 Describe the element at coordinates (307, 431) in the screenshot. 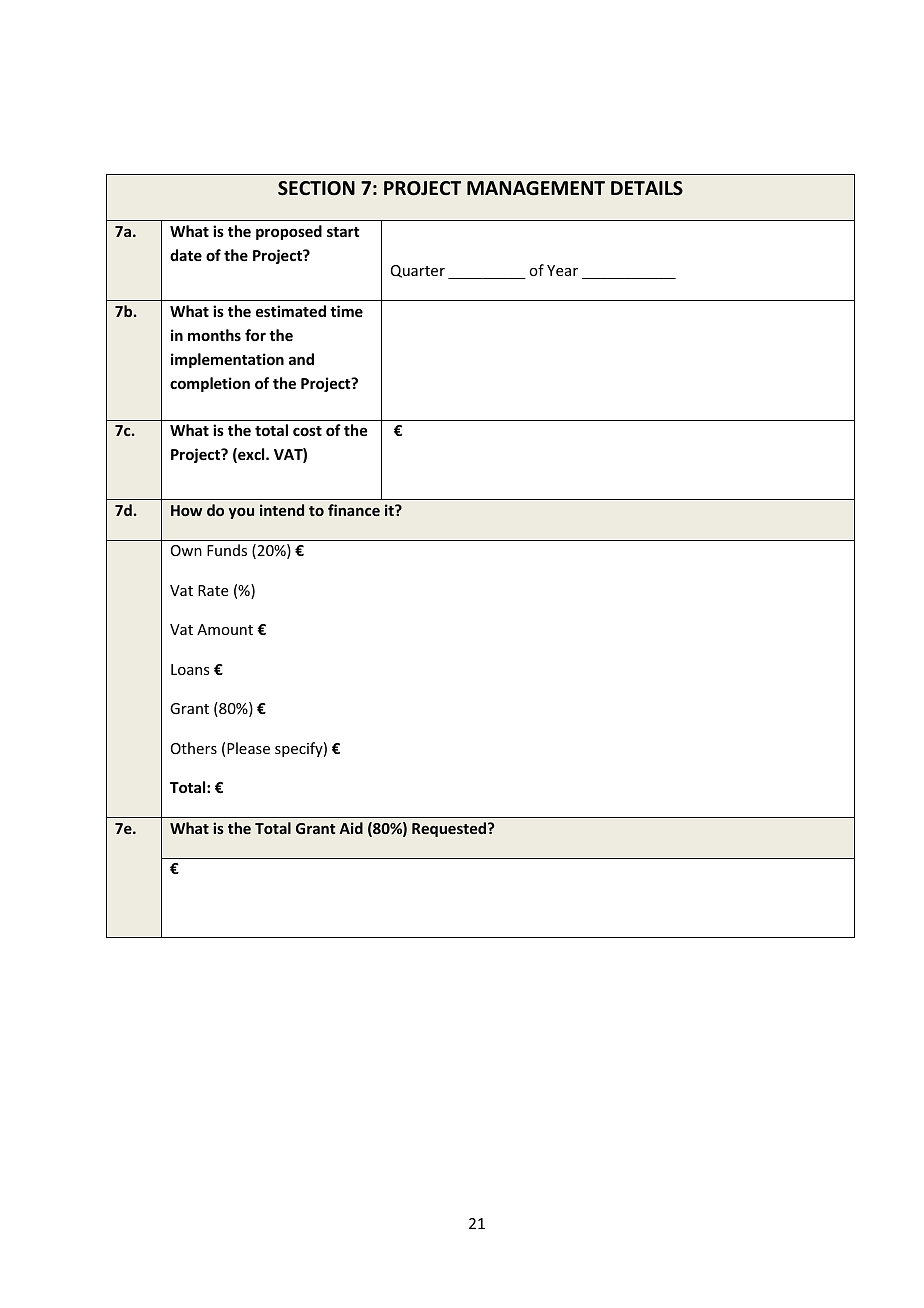

I see `cost` at that location.
